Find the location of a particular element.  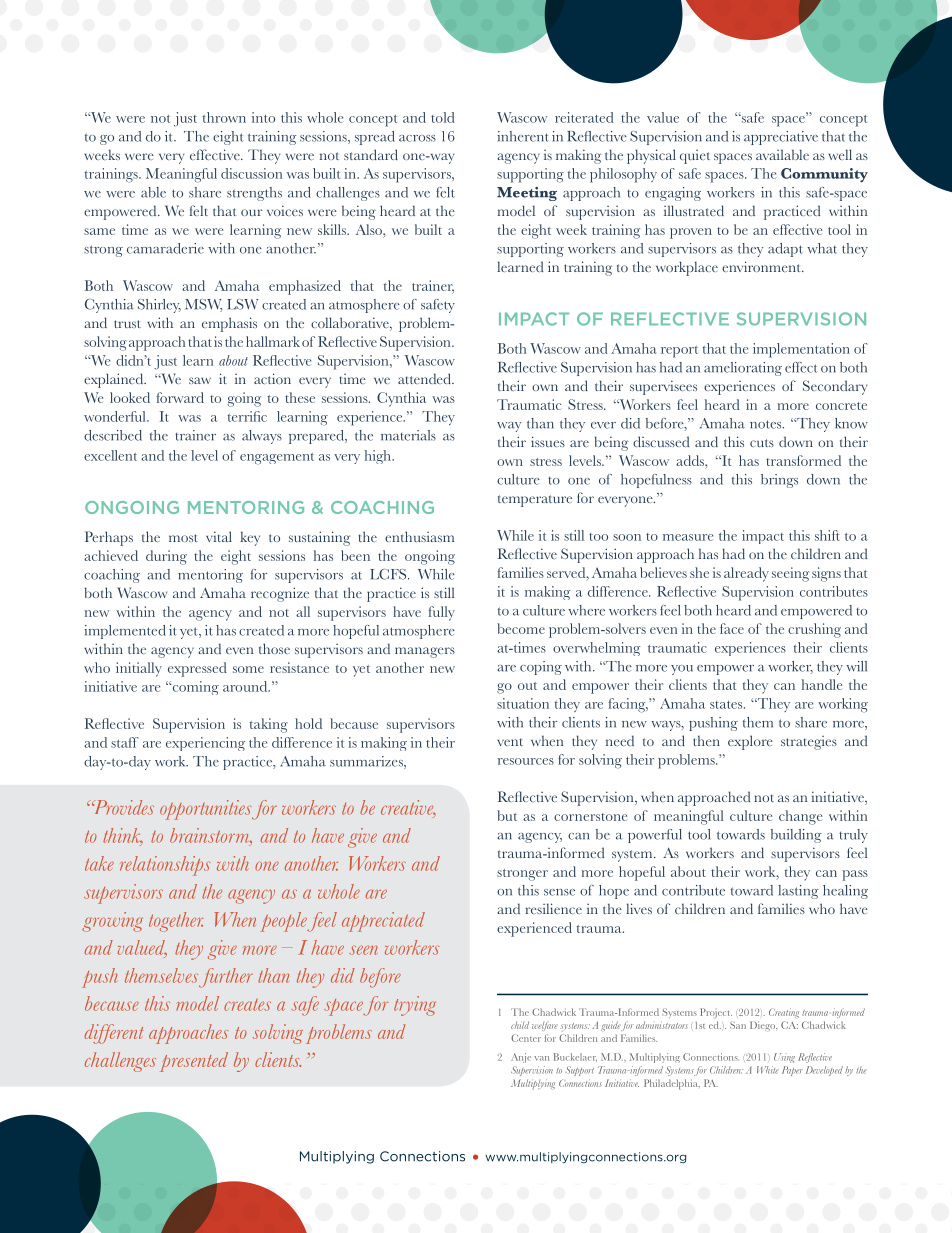

already is located at coordinates (746, 574).
